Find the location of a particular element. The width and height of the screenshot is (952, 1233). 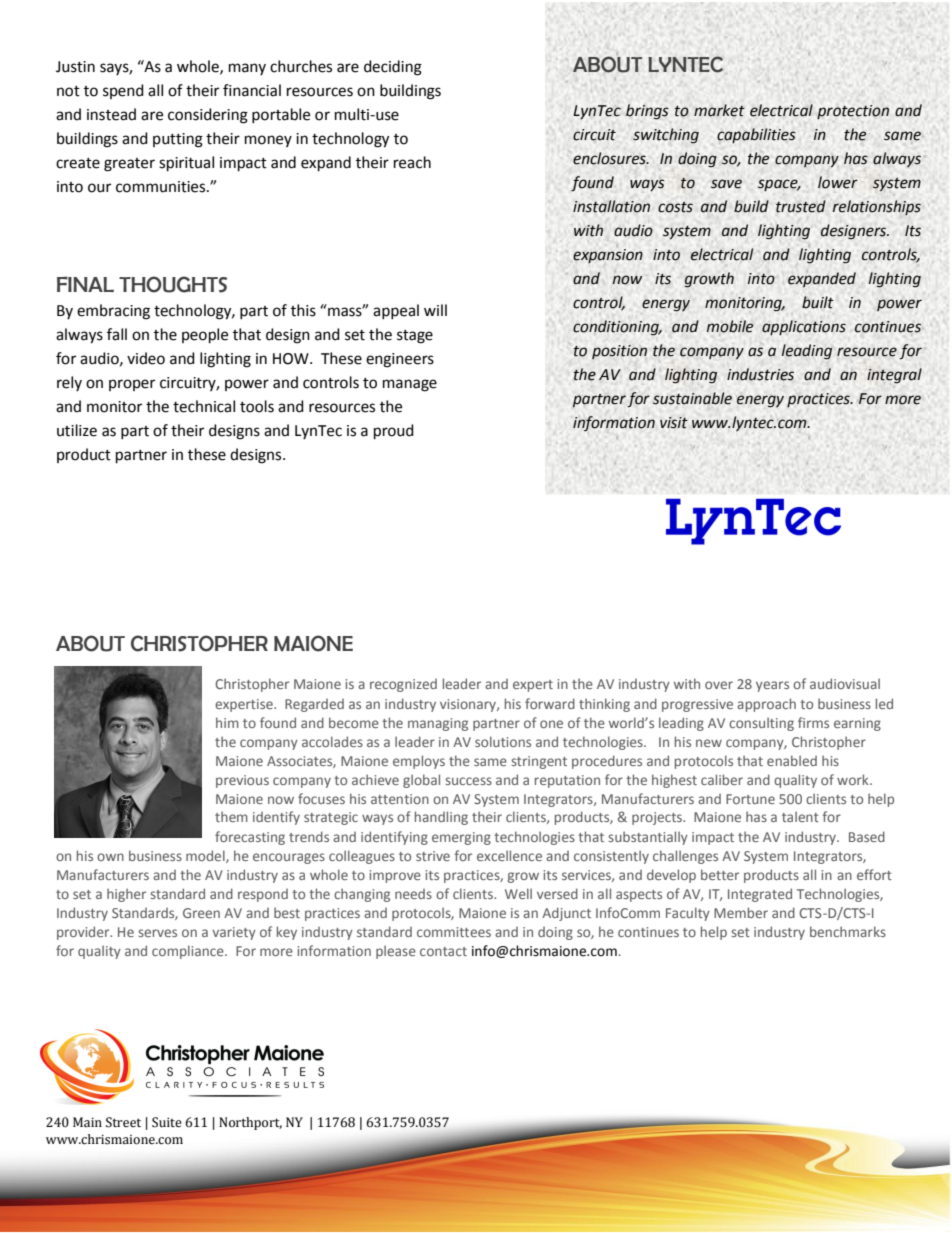

him is located at coordinates (227, 722).
